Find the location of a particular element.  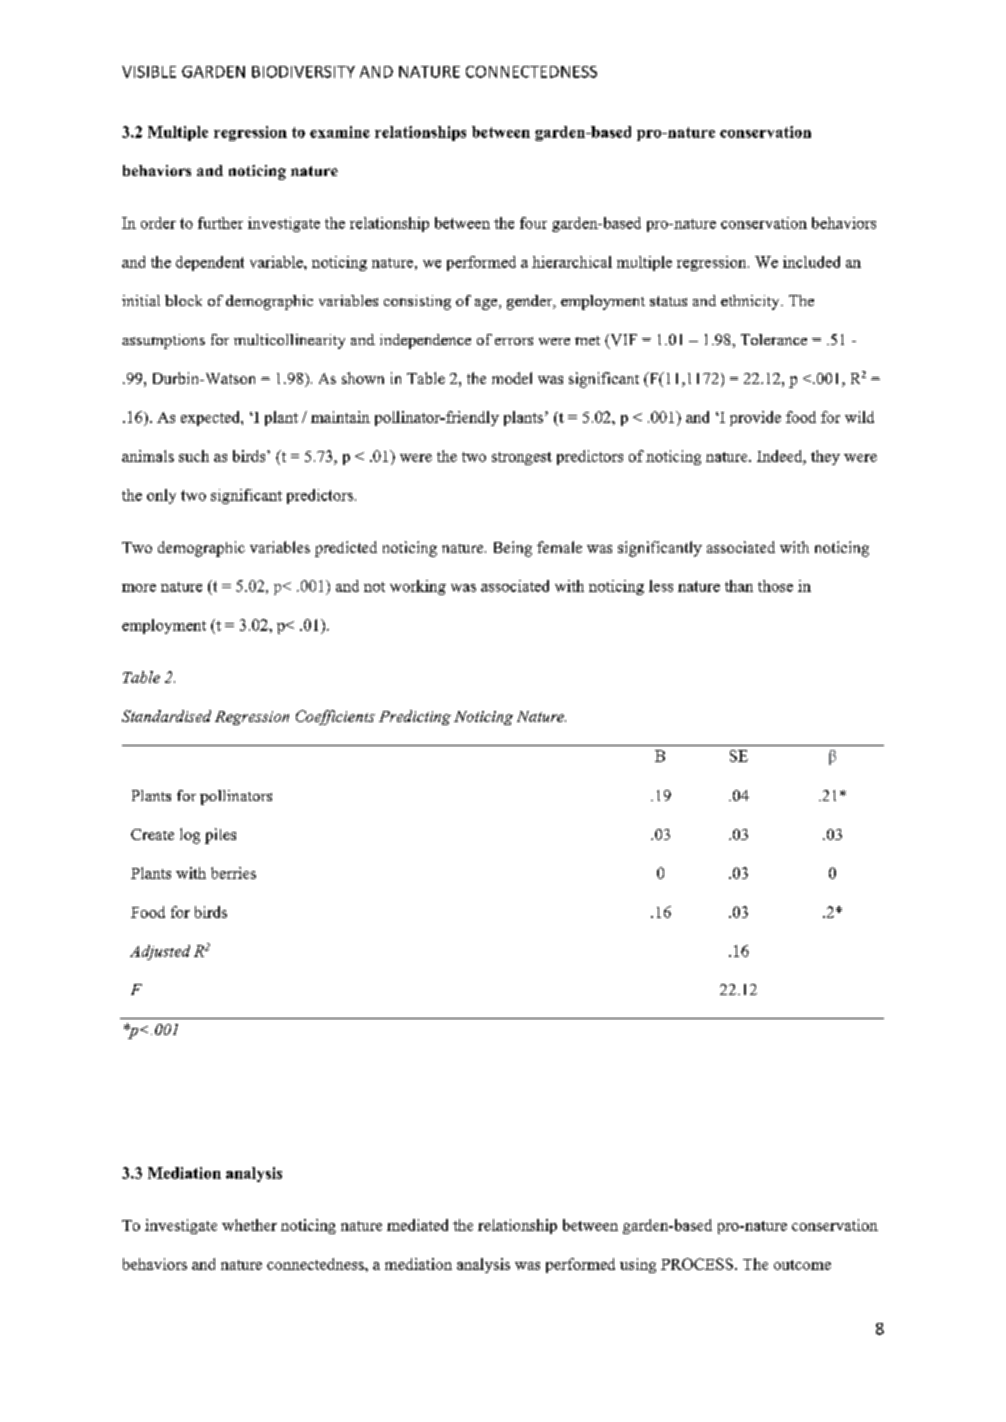

Predicting is located at coordinates (415, 717).
